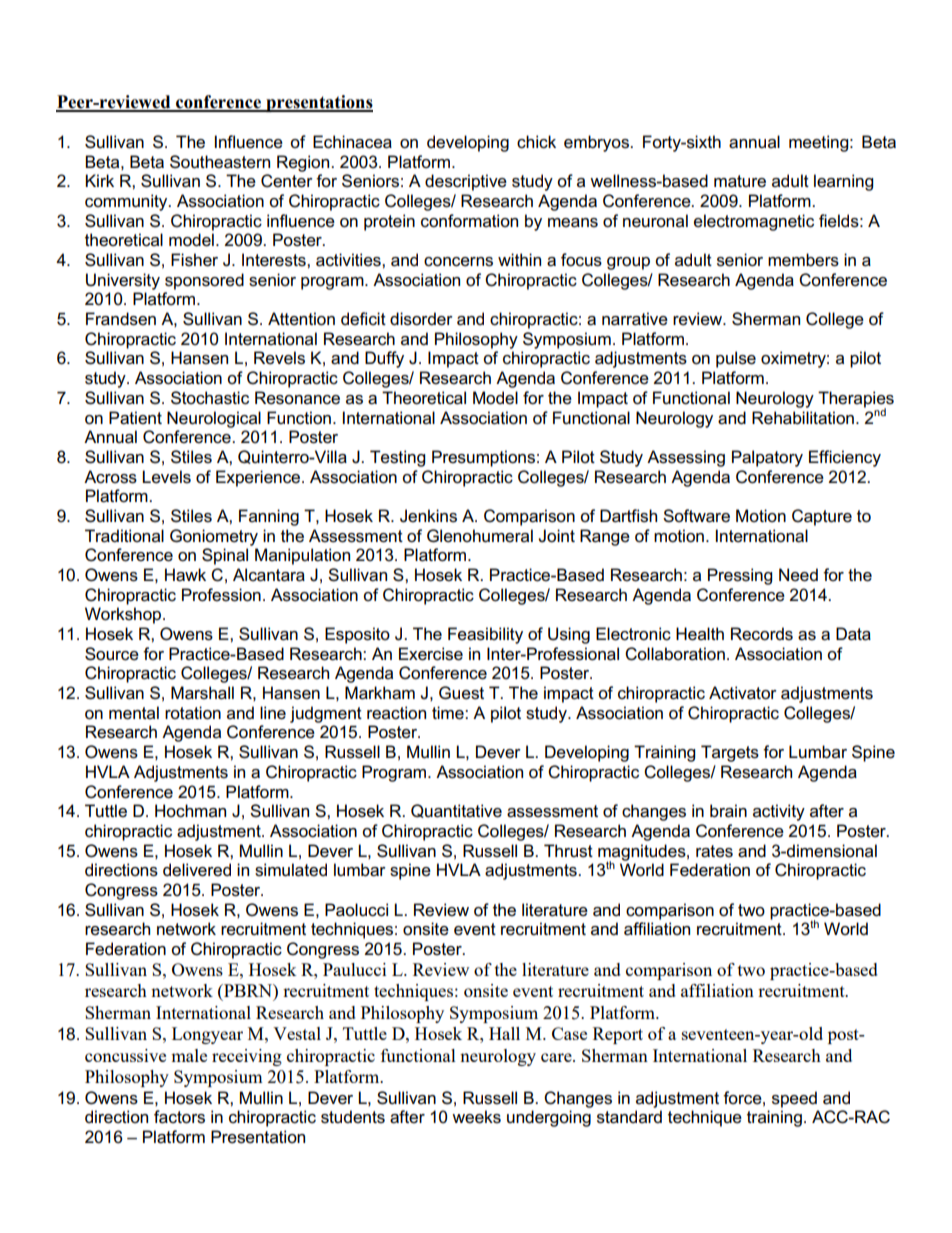 This screenshot has width=952, height=1233. Describe the element at coordinates (124, 615) in the screenshot. I see `Workshop` at that location.
